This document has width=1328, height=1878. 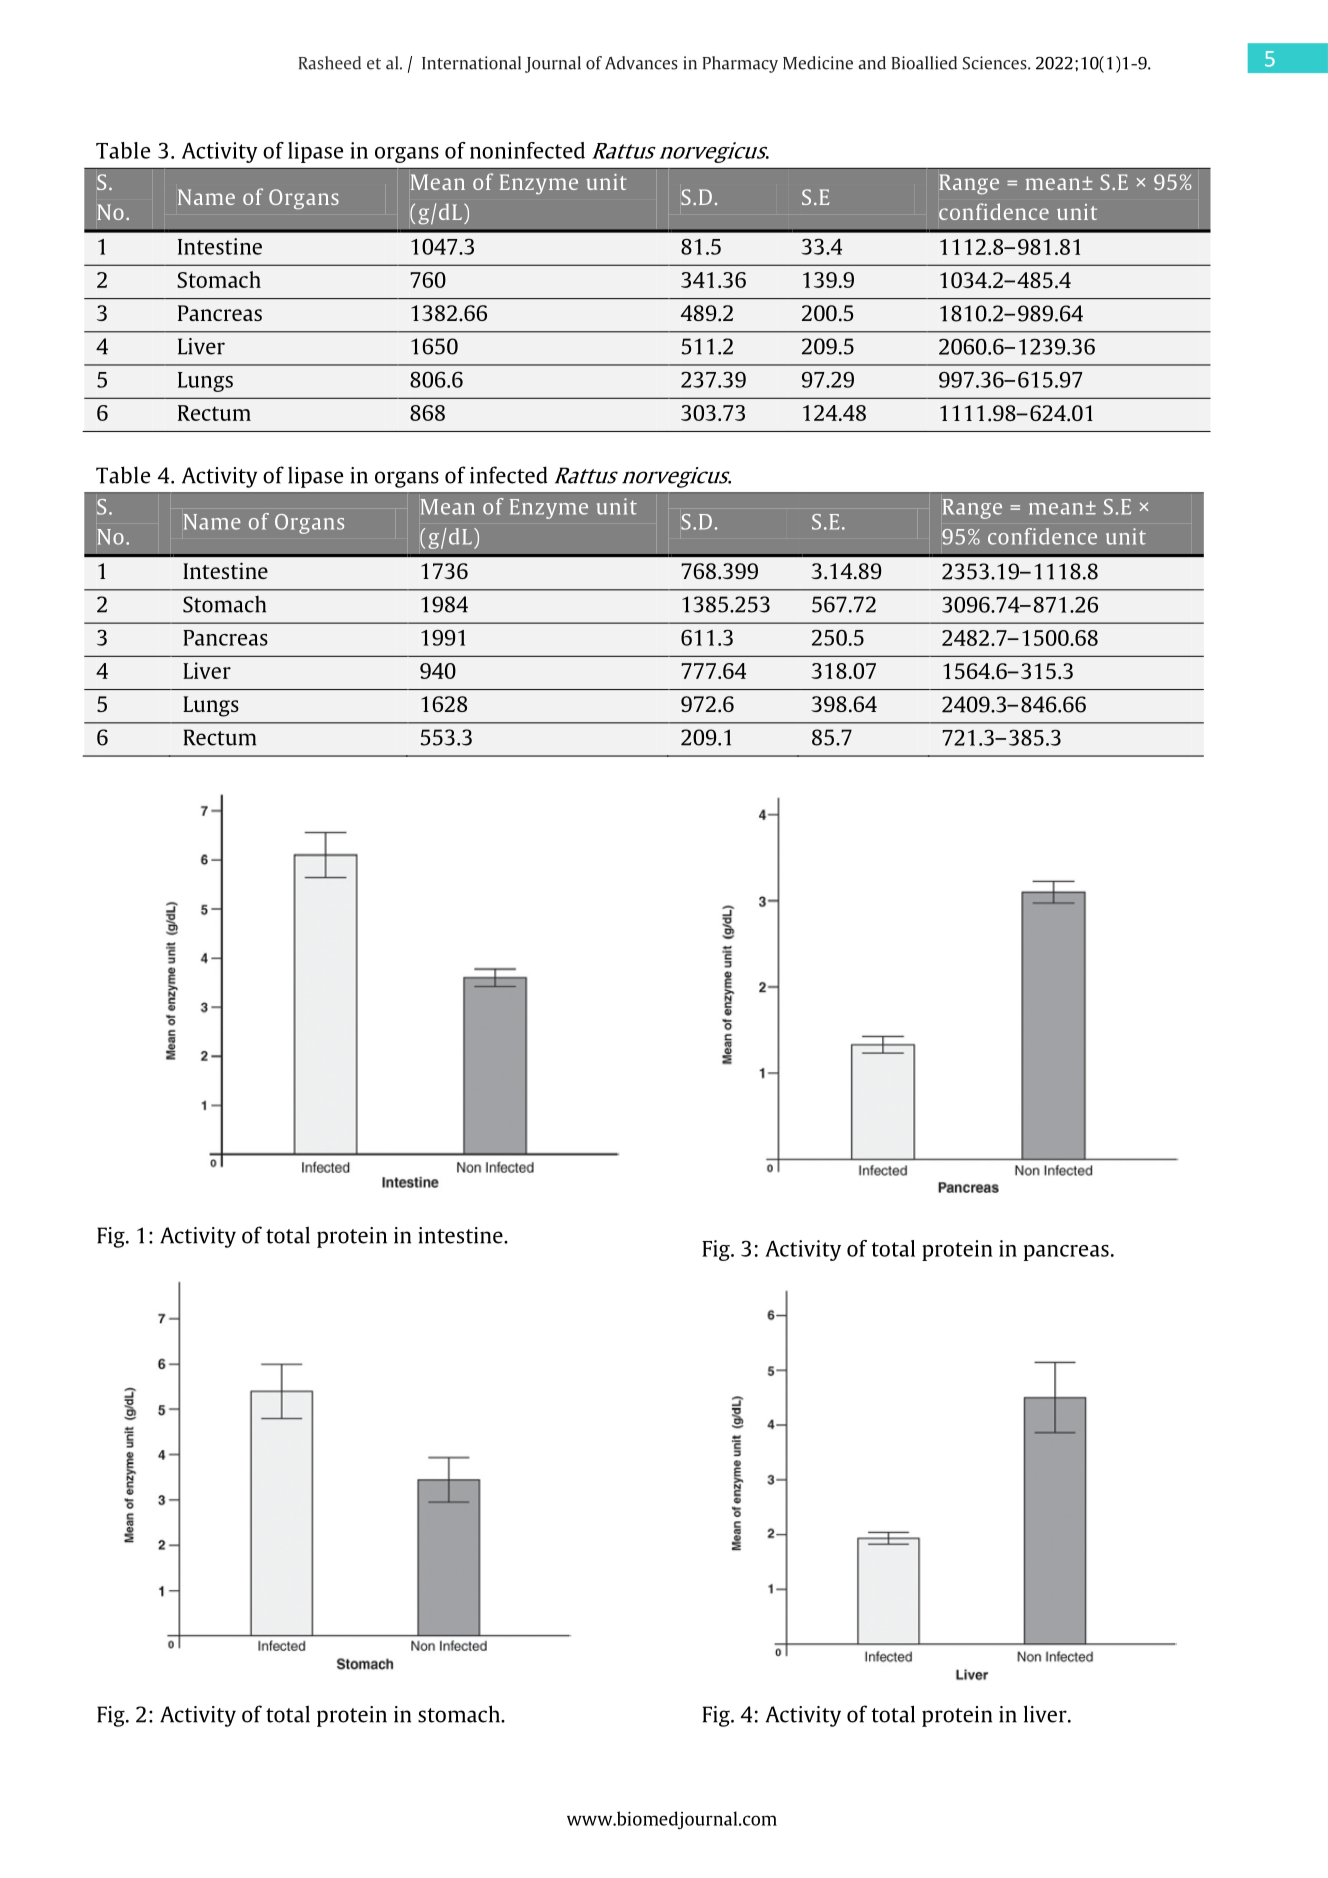 What do you see at coordinates (641, 63) in the document?
I see `Advances` at bounding box center [641, 63].
